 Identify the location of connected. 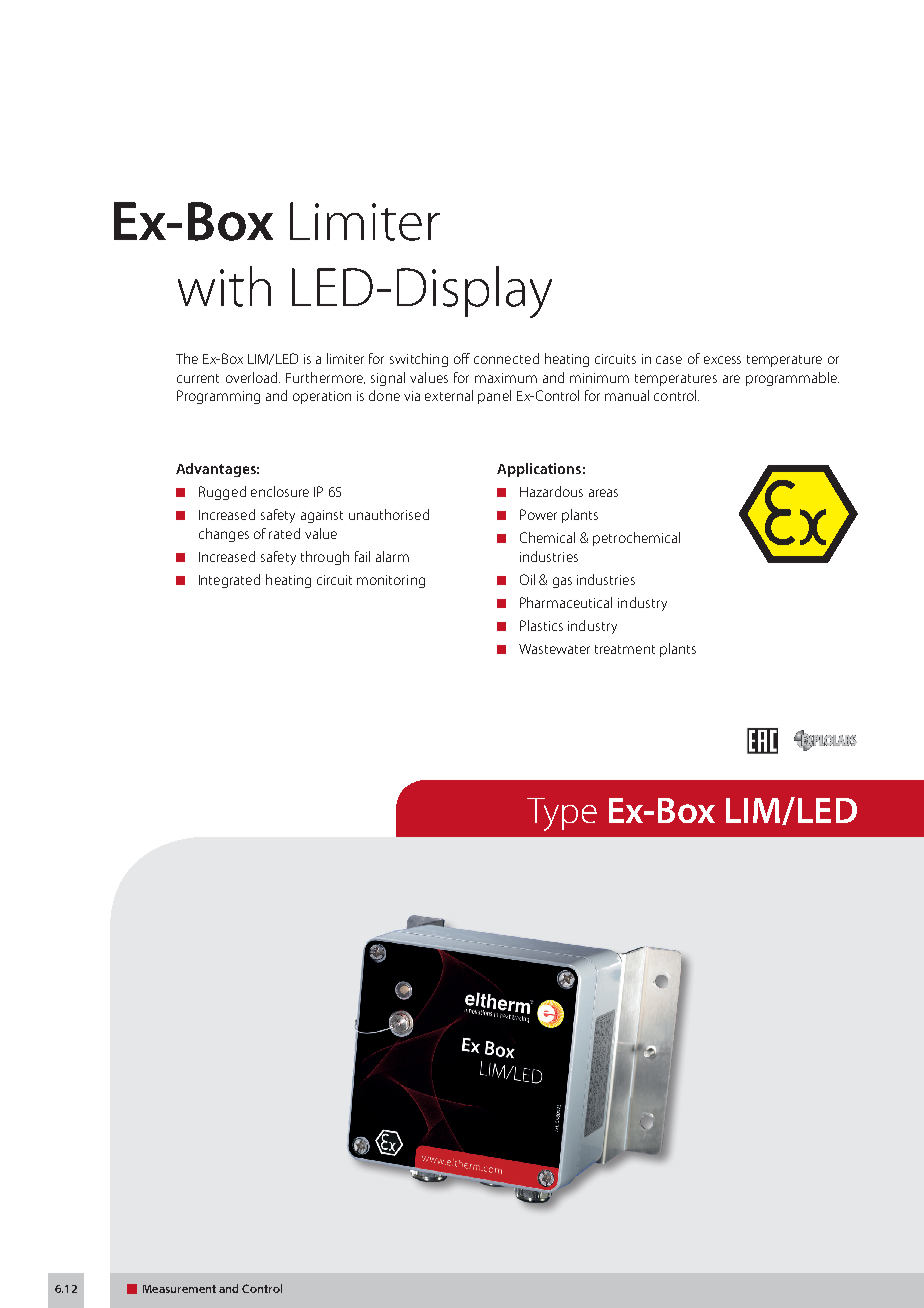
(506, 358).
